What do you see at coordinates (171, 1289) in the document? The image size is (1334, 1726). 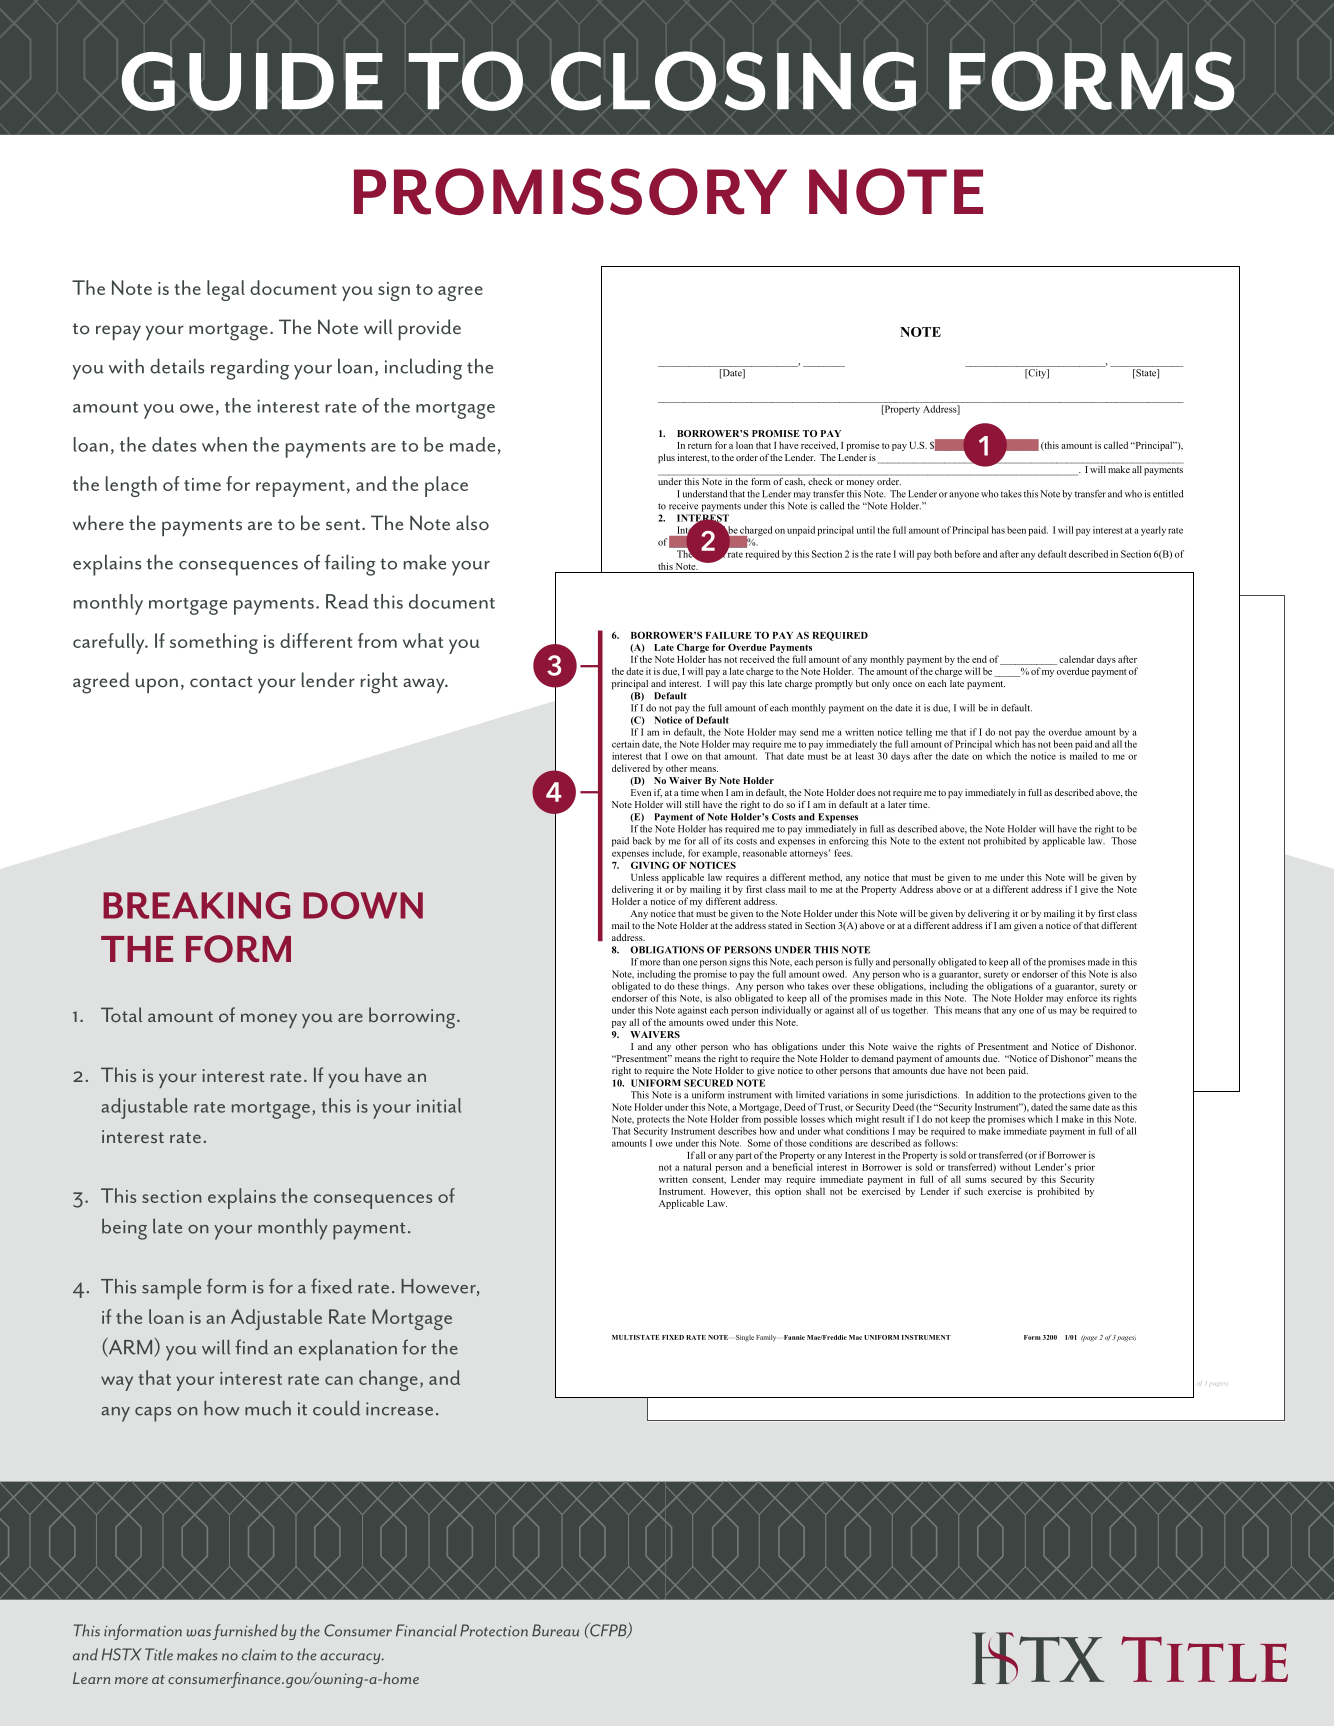 I see `sample` at bounding box center [171, 1289].
